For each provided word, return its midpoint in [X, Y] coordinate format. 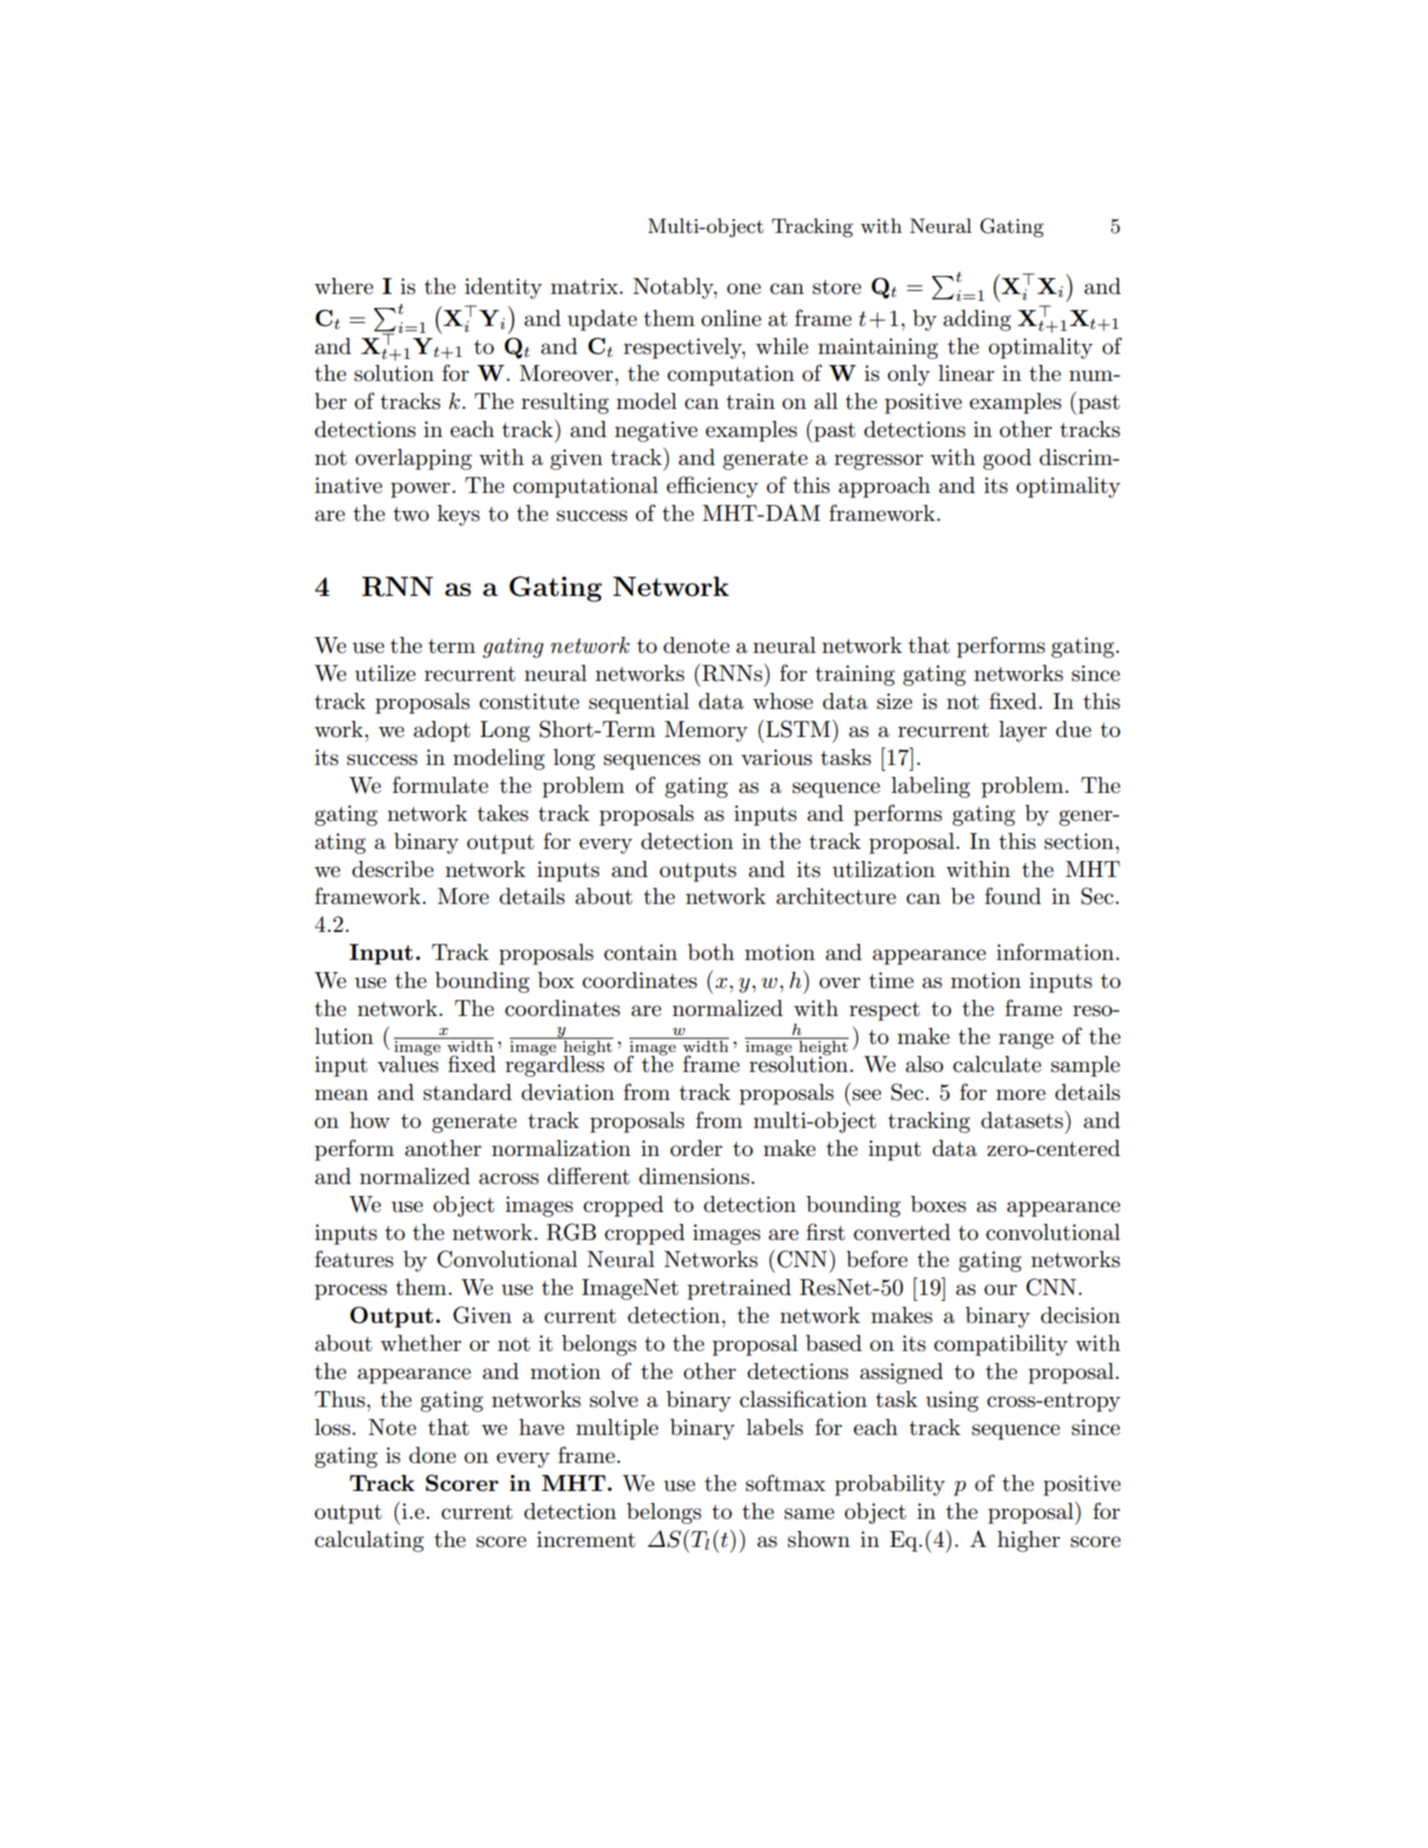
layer [1023, 731]
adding [977, 320]
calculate [997, 1064]
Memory [706, 731]
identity [503, 288]
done [432, 1455]
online [731, 318]
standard [467, 1092]
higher [1028, 1541]
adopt [442, 731]
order [696, 1148]
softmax [786, 1483]
